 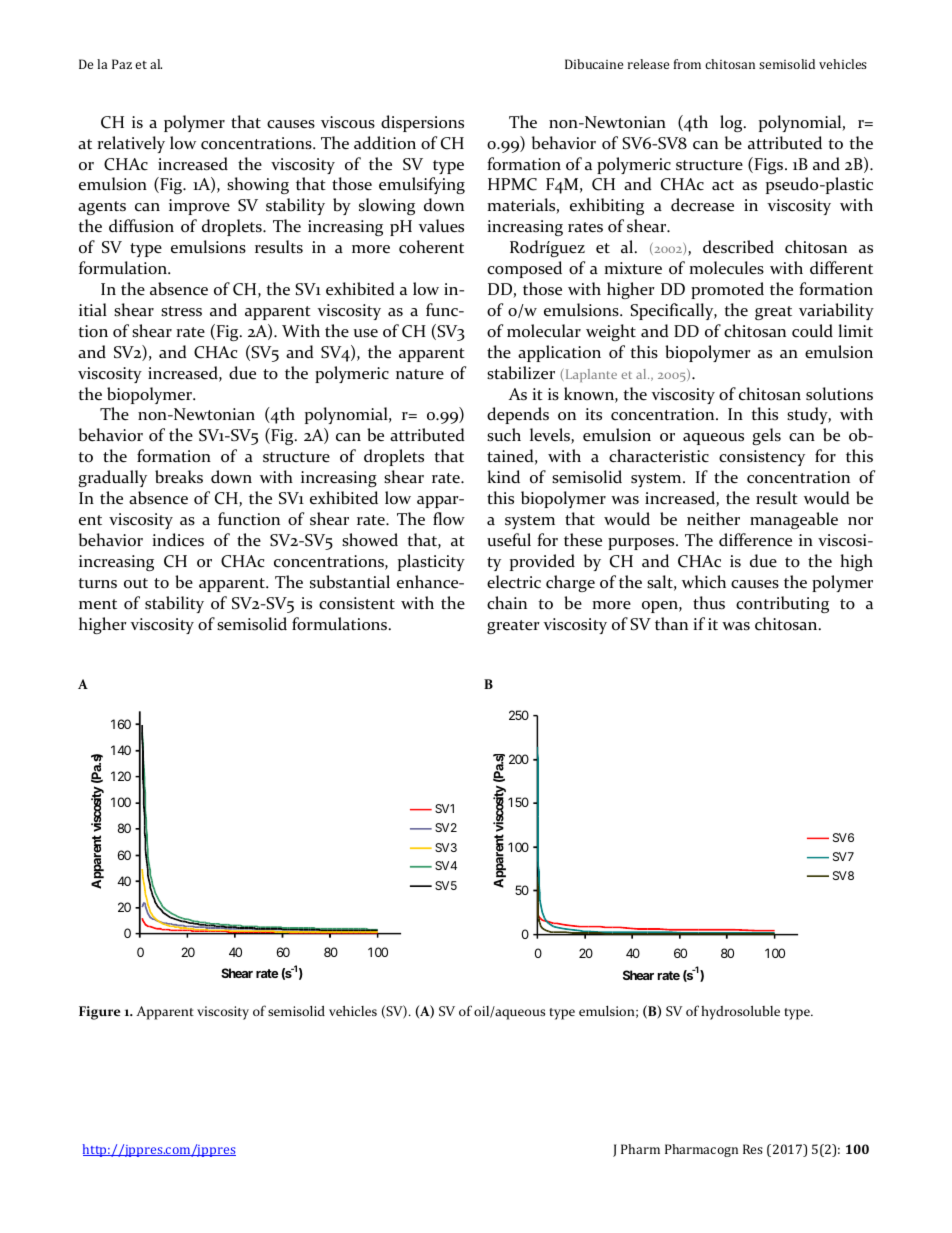 I want to click on stress, so click(x=181, y=311).
